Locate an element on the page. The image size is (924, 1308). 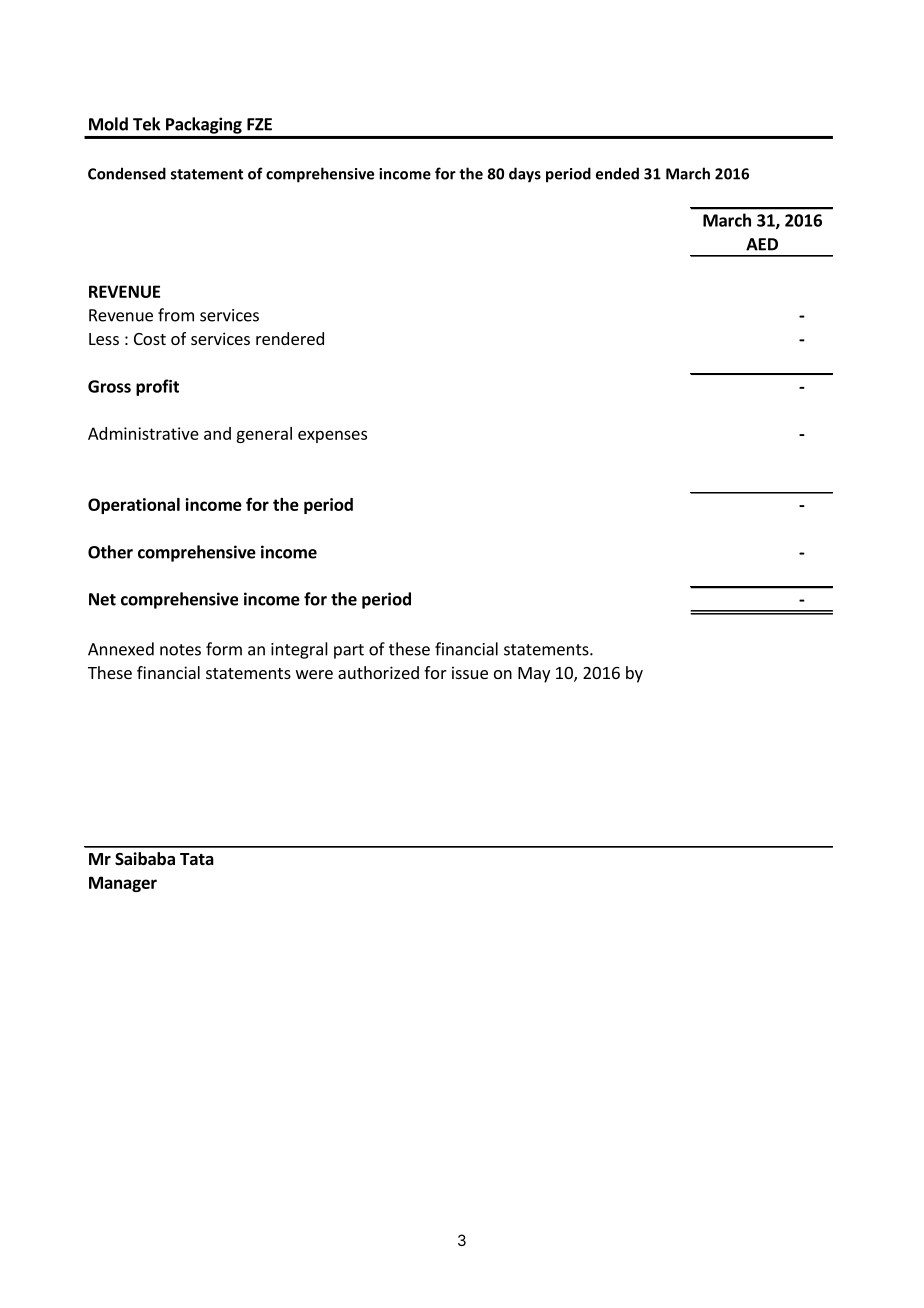
rendered is located at coordinates (290, 338).
